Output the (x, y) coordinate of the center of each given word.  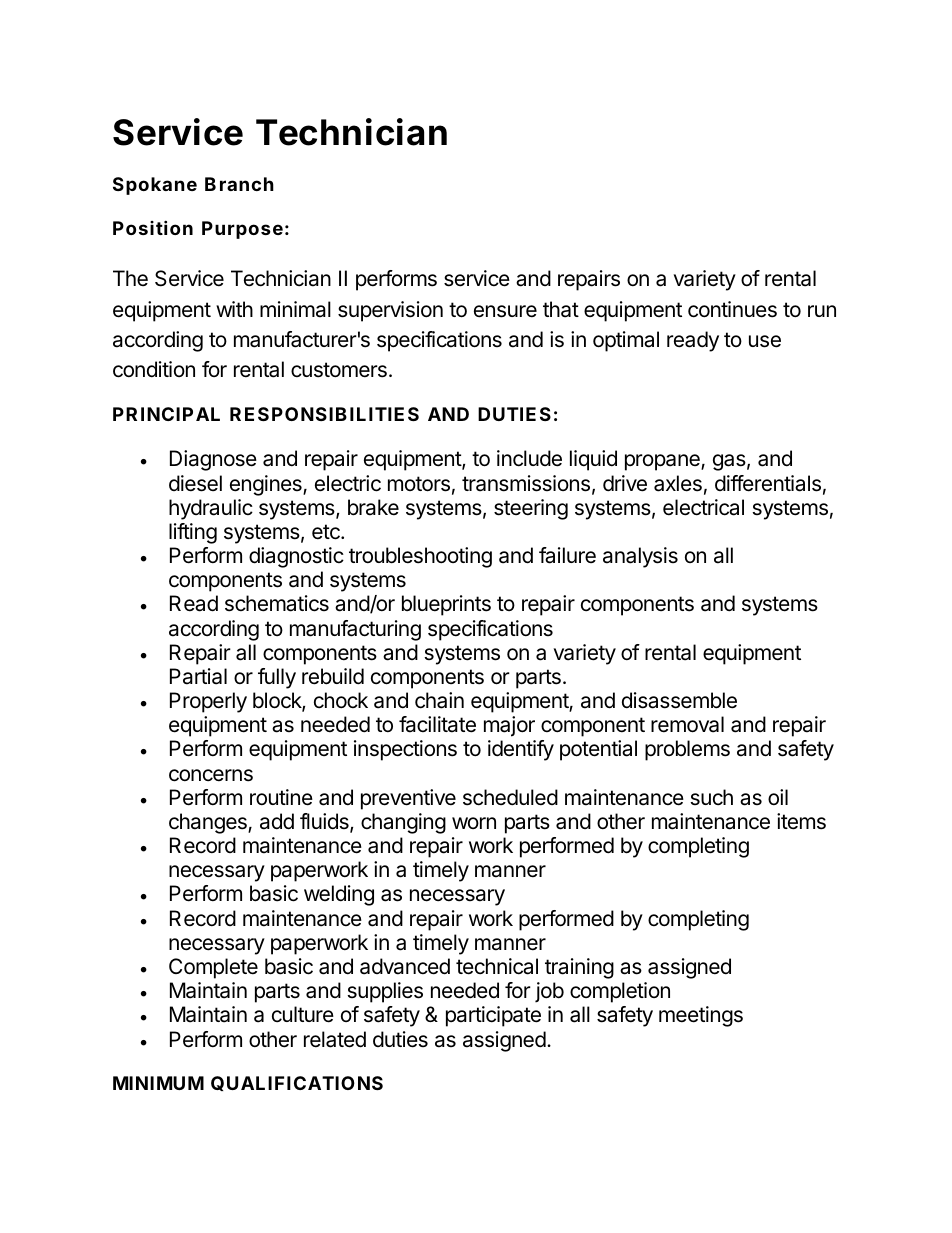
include (529, 458)
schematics (277, 603)
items (801, 821)
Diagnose (213, 460)
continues (732, 309)
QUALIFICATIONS (297, 1083)
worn (474, 823)
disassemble (679, 700)
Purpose (242, 230)
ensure (505, 311)
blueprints (446, 605)
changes (209, 823)
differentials (768, 483)
